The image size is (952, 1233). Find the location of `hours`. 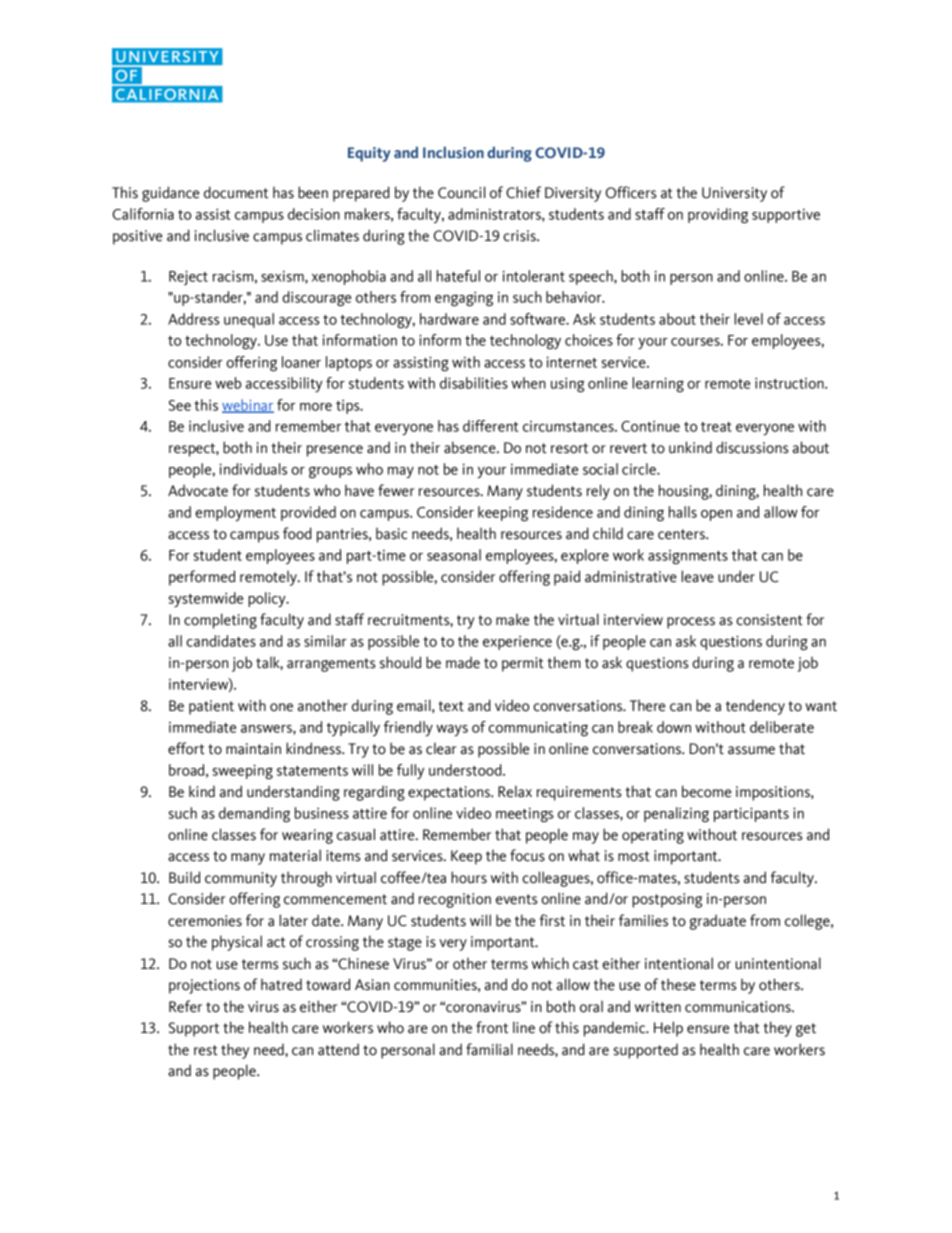

hours is located at coordinates (469, 877).
